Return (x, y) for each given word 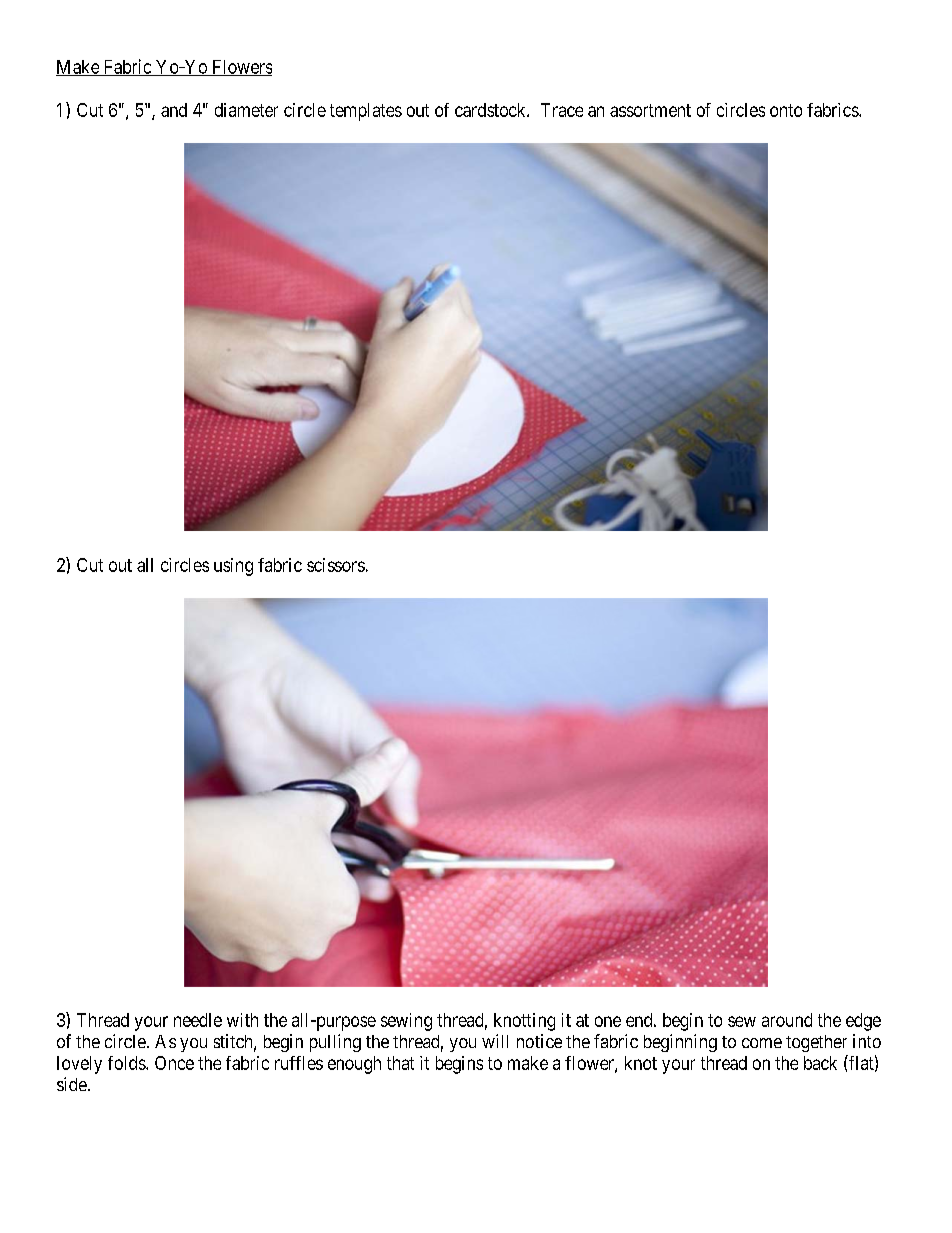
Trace (562, 110)
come (762, 1043)
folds (127, 1063)
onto (786, 110)
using (233, 567)
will (495, 1041)
